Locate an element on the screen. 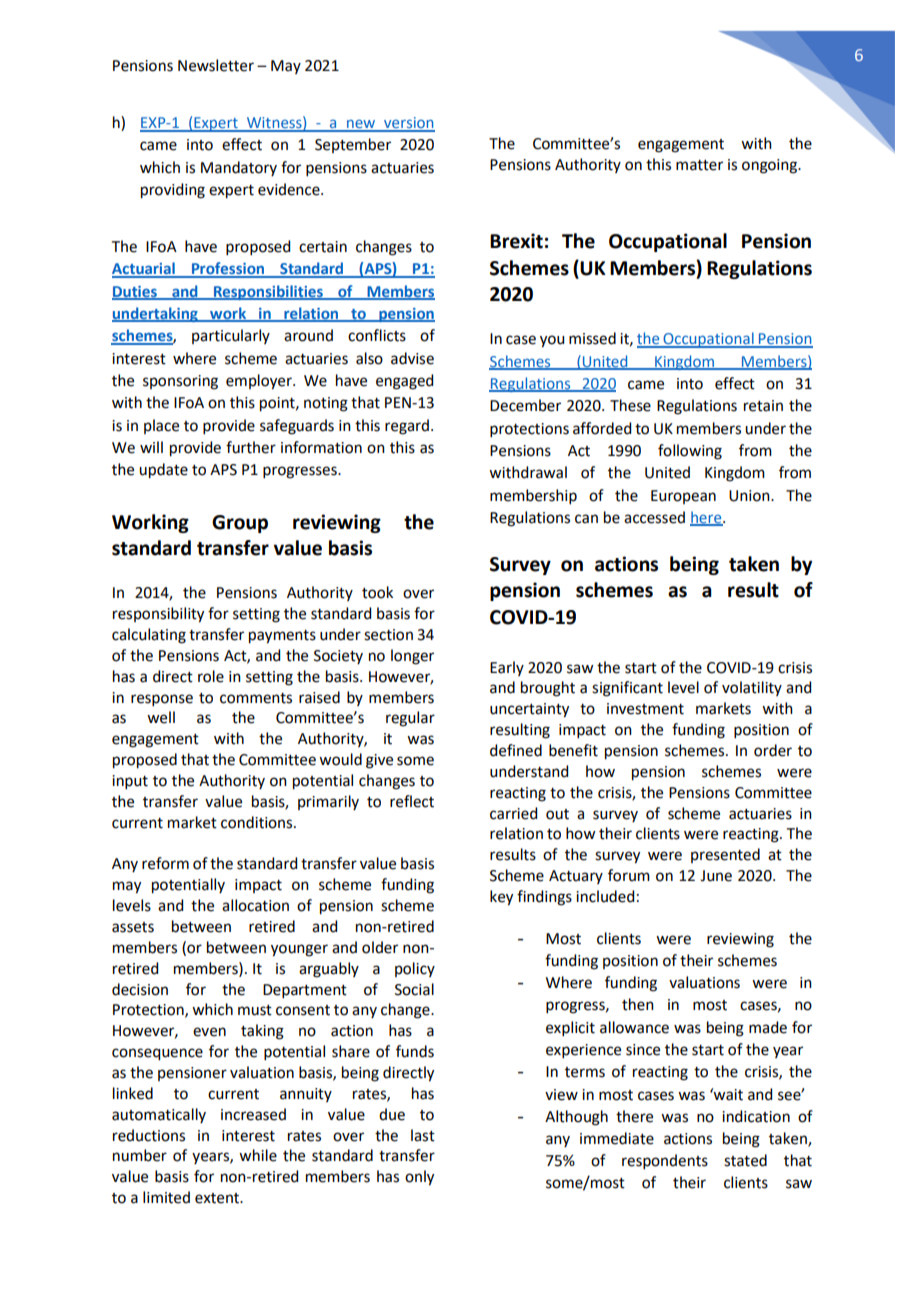 The image size is (924, 1308). version is located at coordinates (408, 124).
